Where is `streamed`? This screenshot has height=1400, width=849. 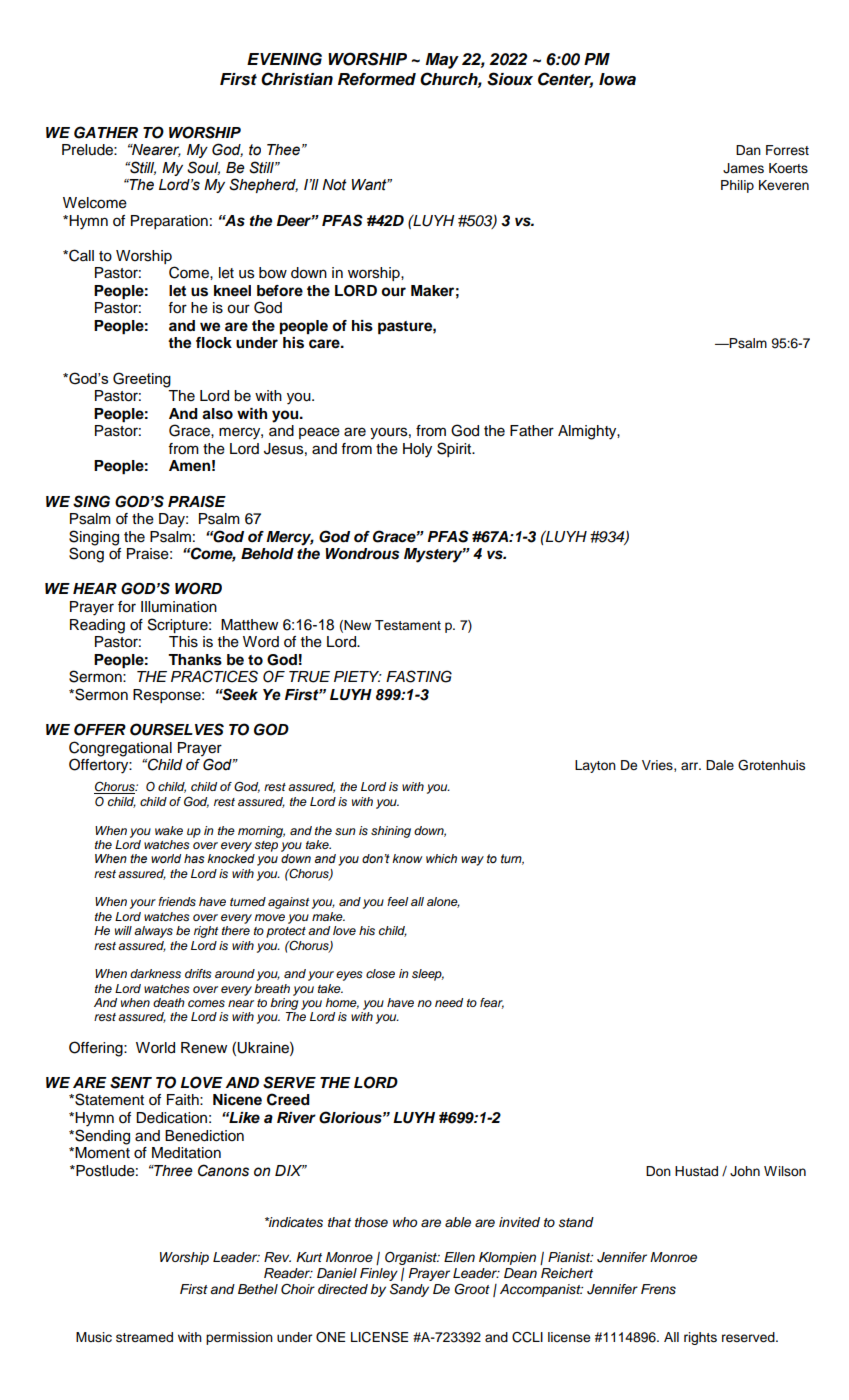 streamed is located at coordinates (144, 1337).
